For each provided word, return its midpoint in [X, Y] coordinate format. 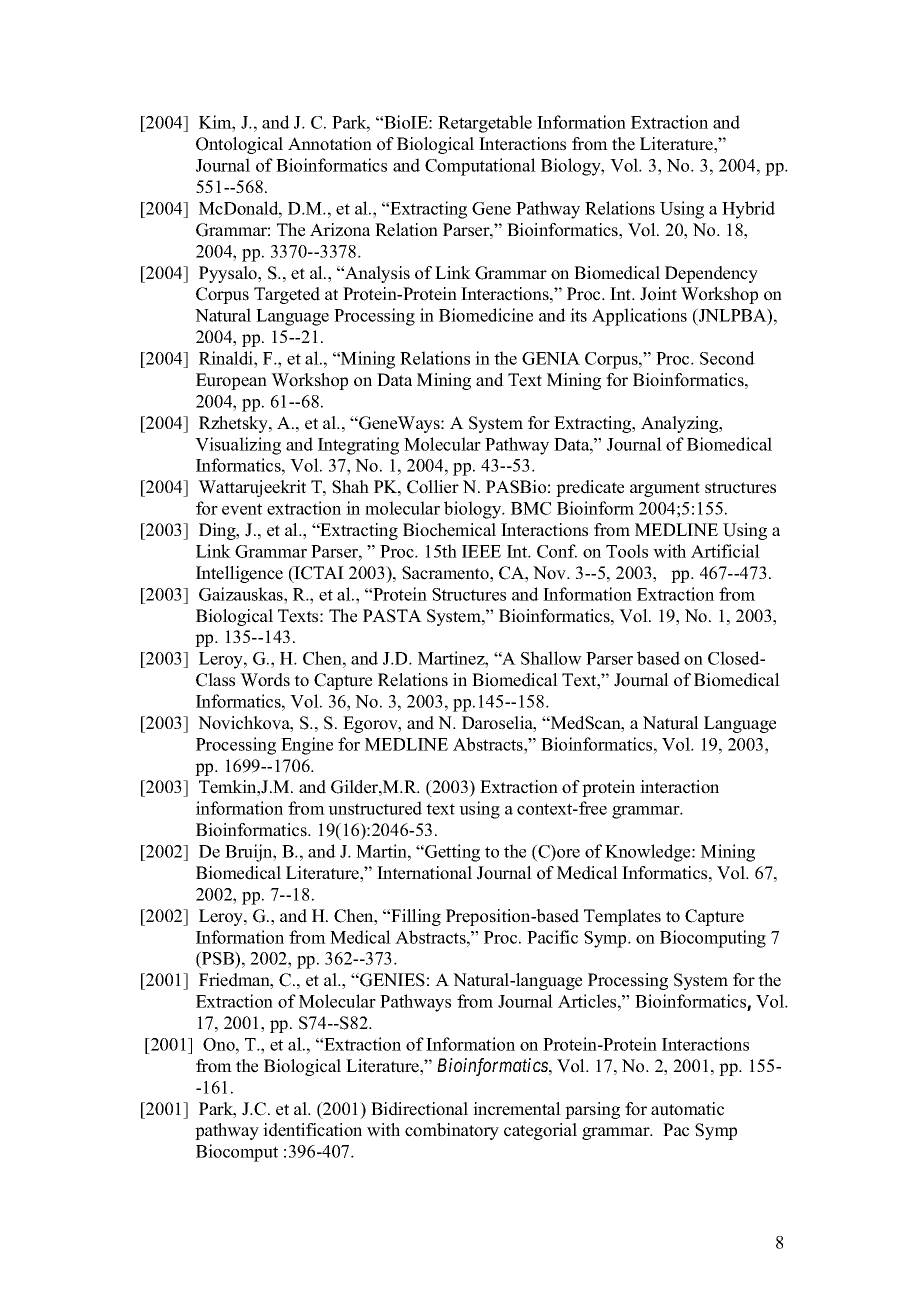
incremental [517, 1109]
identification [312, 1130]
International [424, 873]
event [242, 509]
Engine [307, 746]
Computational [480, 167]
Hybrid [748, 210]
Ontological [239, 145]
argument [665, 489]
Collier [433, 487]
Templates [622, 917]
